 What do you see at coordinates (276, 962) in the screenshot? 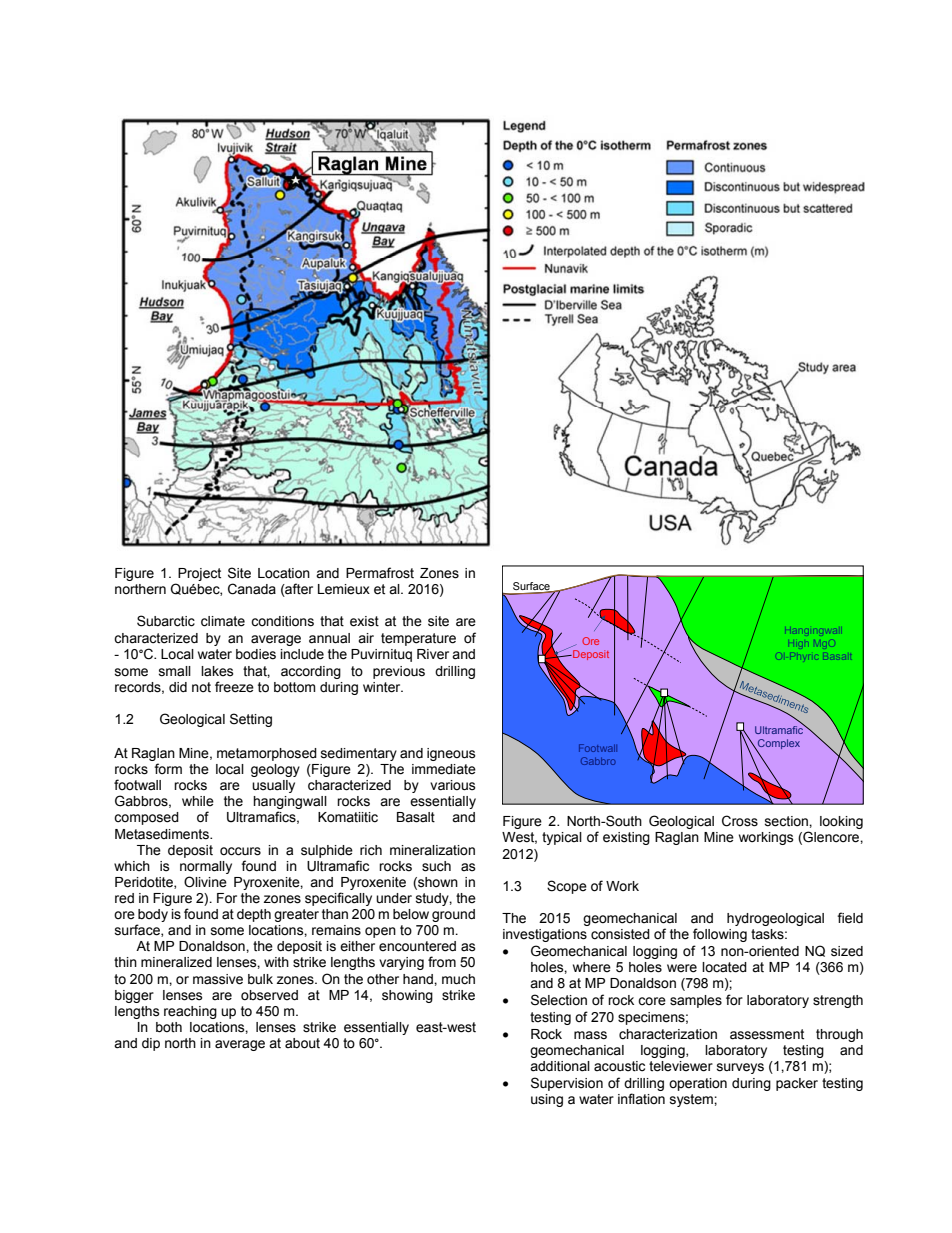
I see `with` at bounding box center [276, 962].
